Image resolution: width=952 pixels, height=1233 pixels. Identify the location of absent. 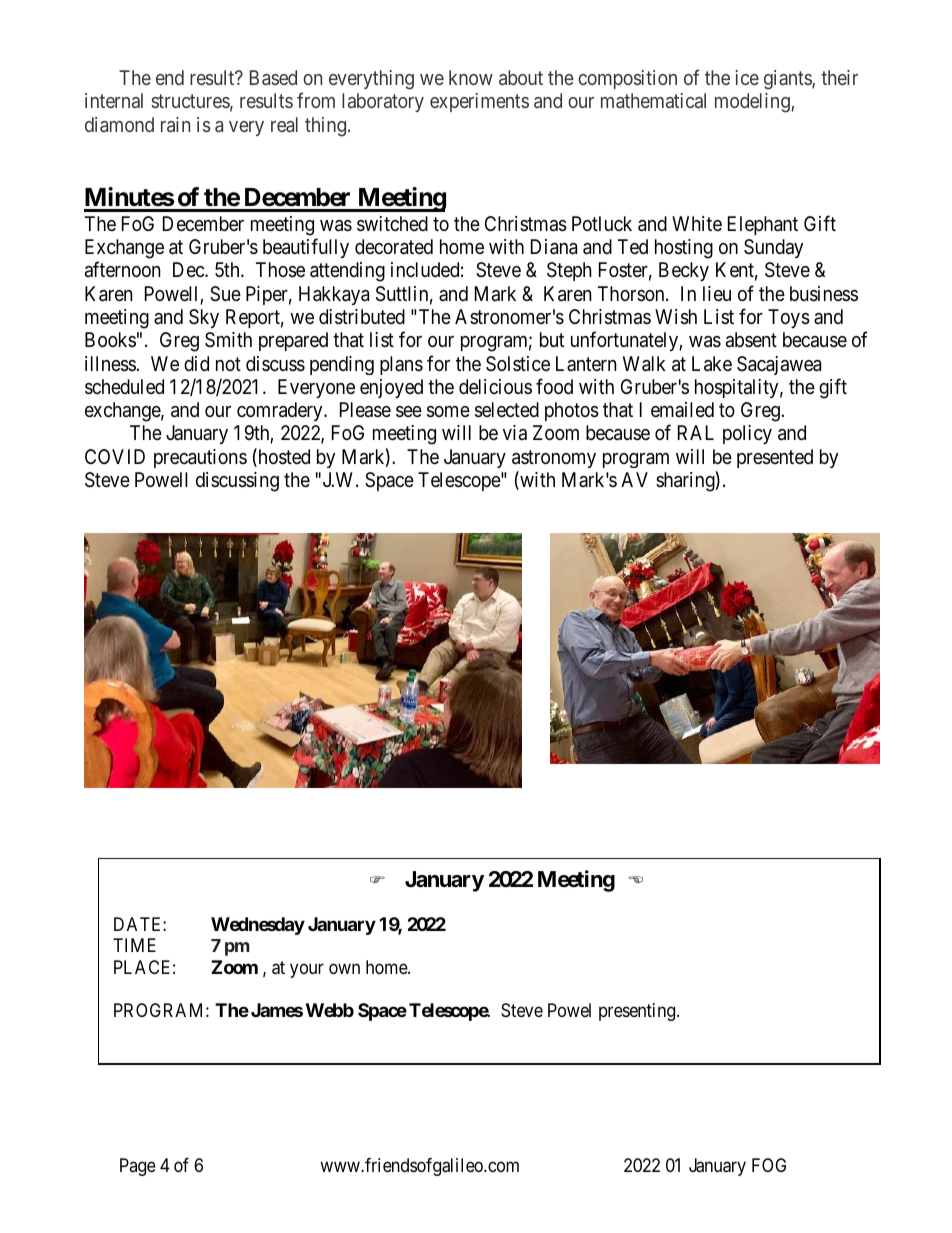
(751, 340).
